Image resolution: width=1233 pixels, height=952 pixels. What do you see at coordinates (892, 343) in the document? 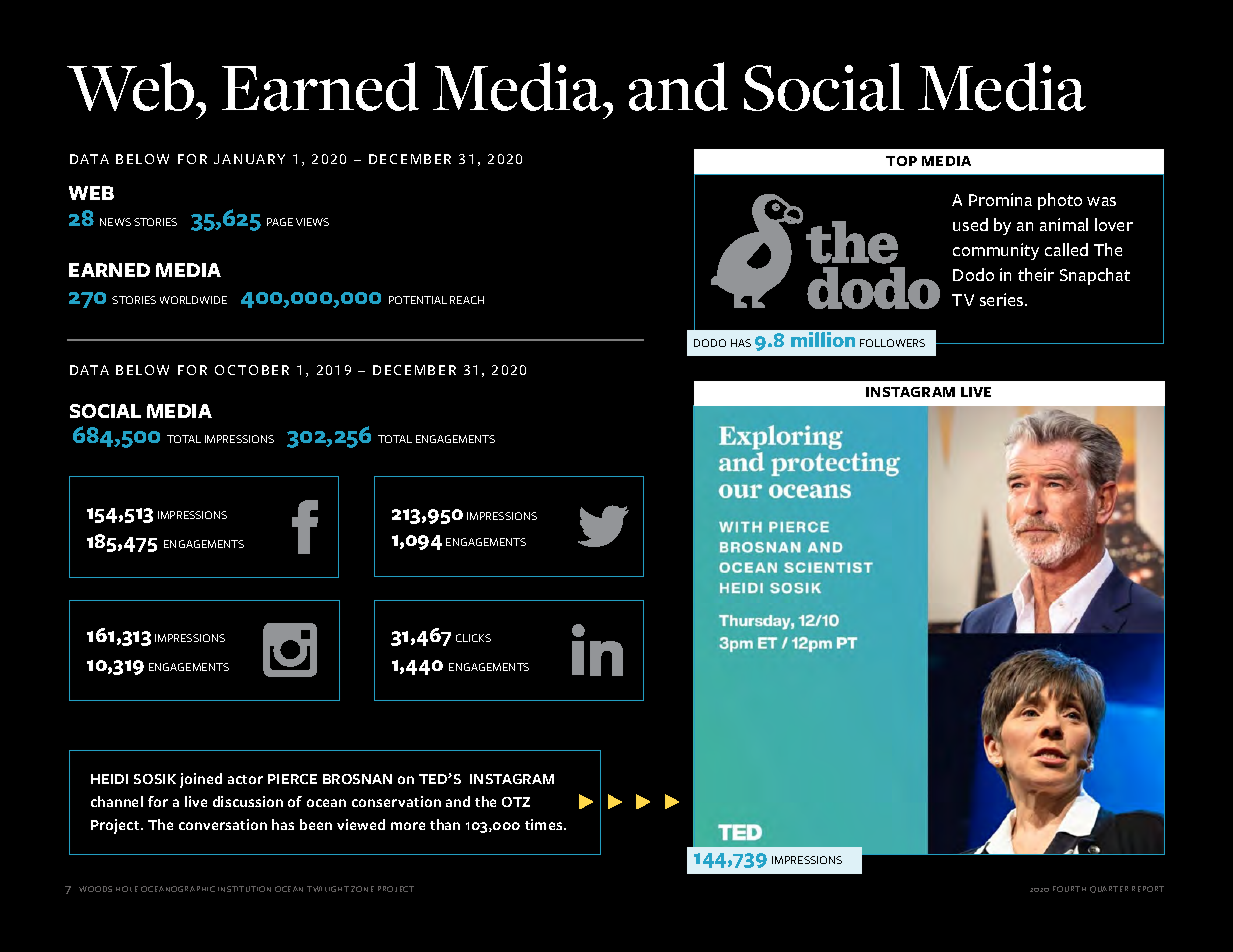
I see `FOLLOWERS` at bounding box center [892, 343].
